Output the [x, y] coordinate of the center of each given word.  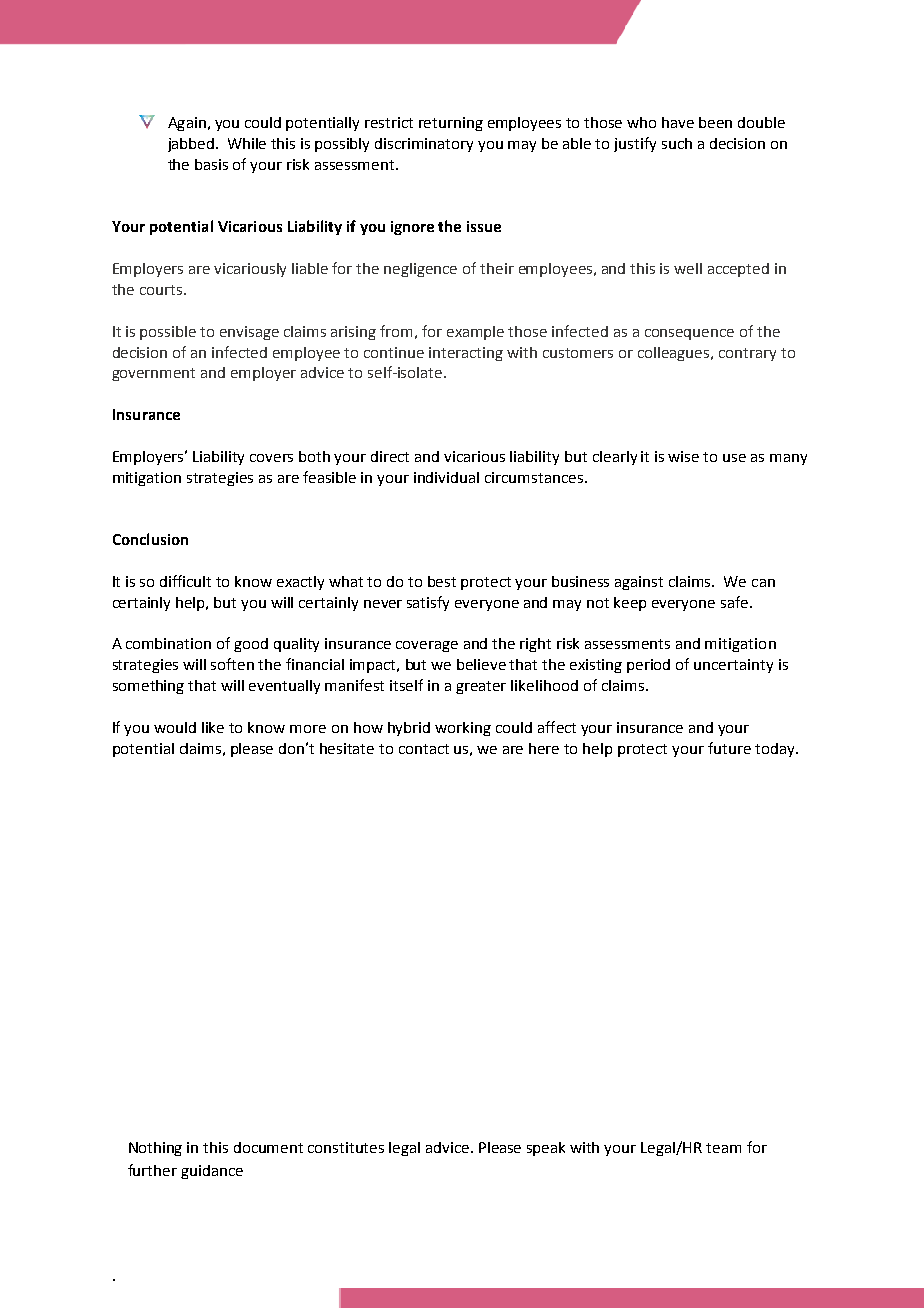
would [175, 727]
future [729, 748]
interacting [466, 354]
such [677, 143]
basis [211, 164]
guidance [212, 1172]
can [763, 583]
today [776, 750]
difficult [185, 581]
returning [451, 124]
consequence [689, 334]
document [268, 1147]
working [463, 729]
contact [424, 749]
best [442, 581]
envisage [249, 333]
